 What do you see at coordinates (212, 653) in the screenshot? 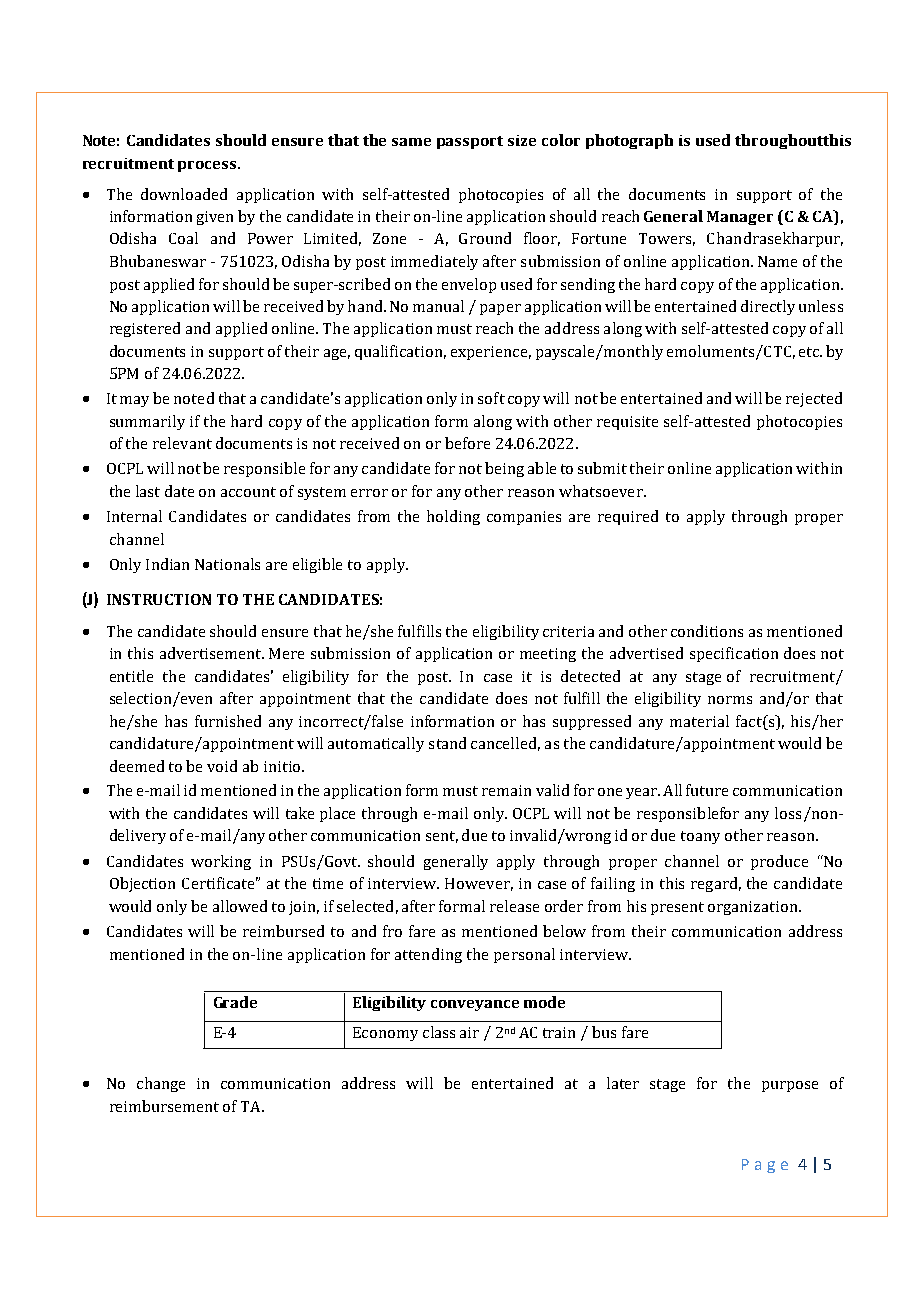
I see `advertisement` at bounding box center [212, 653].
